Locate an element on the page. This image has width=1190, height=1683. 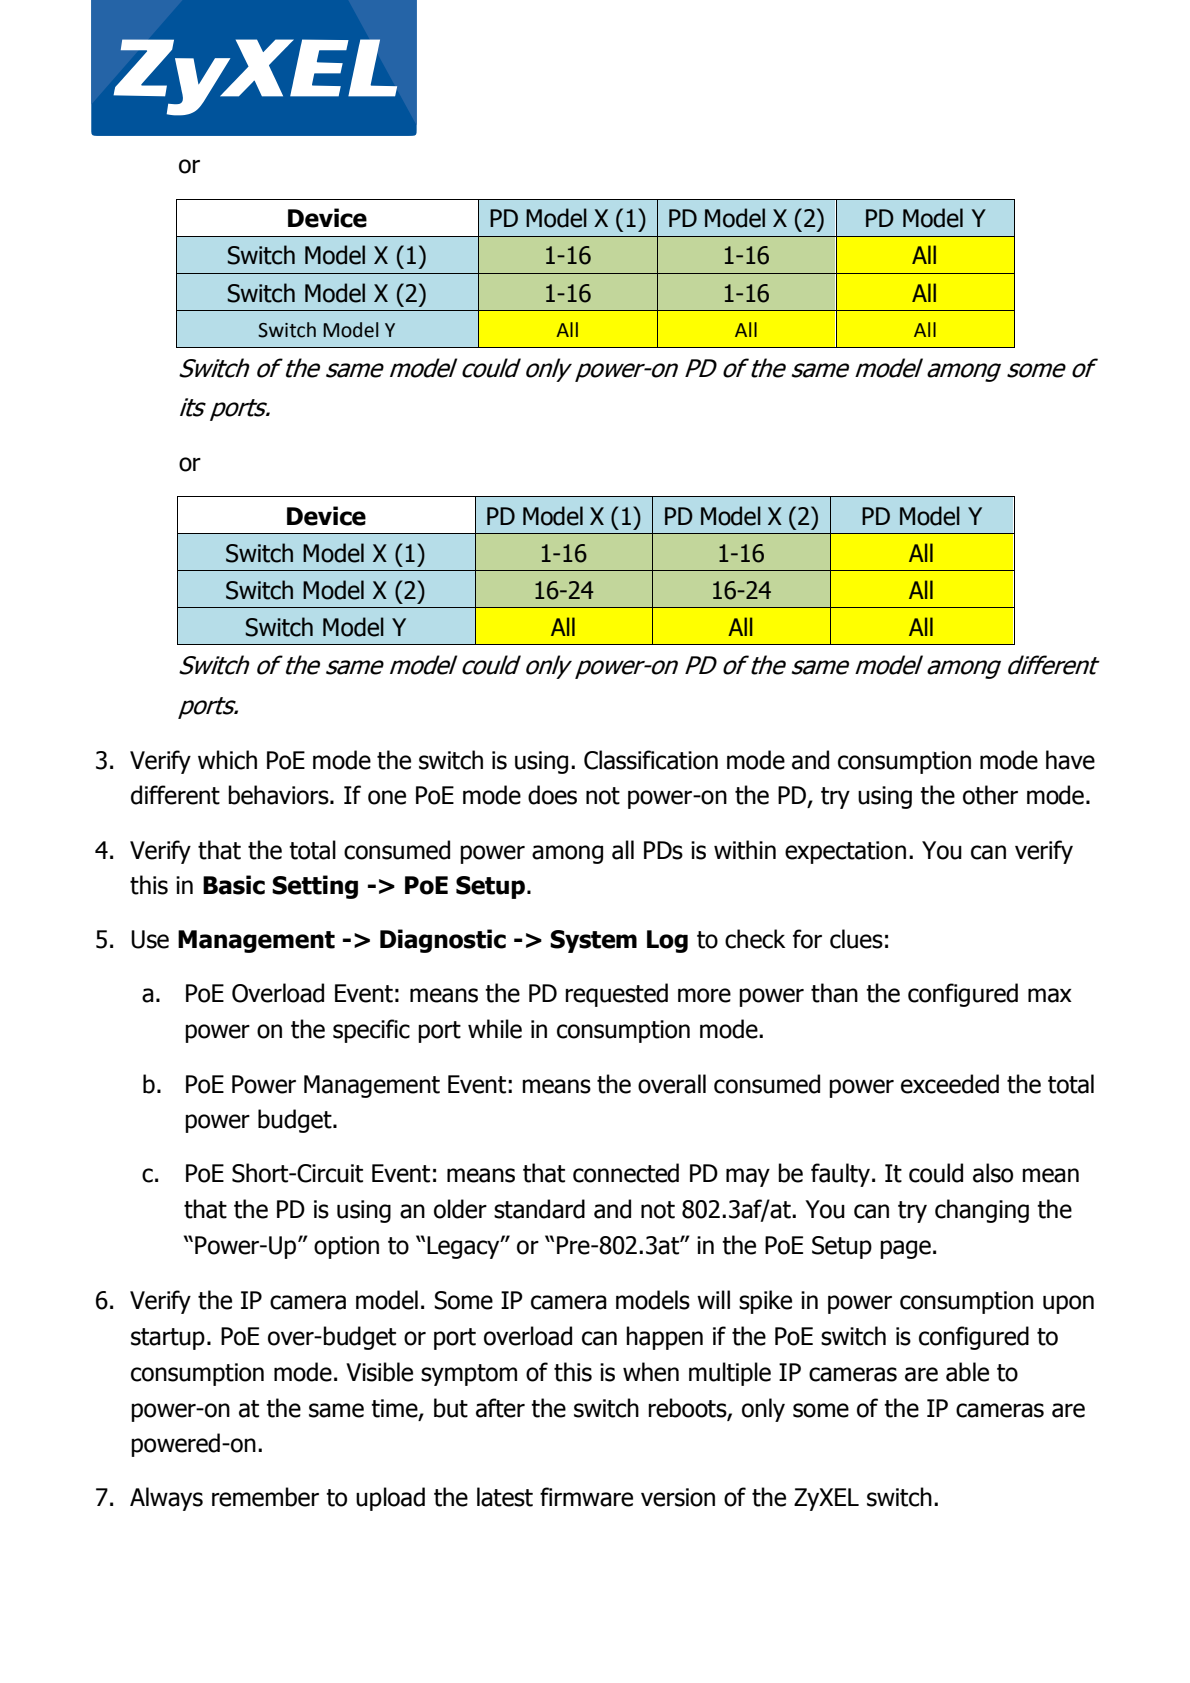
clues is located at coordinates (856, 939).
